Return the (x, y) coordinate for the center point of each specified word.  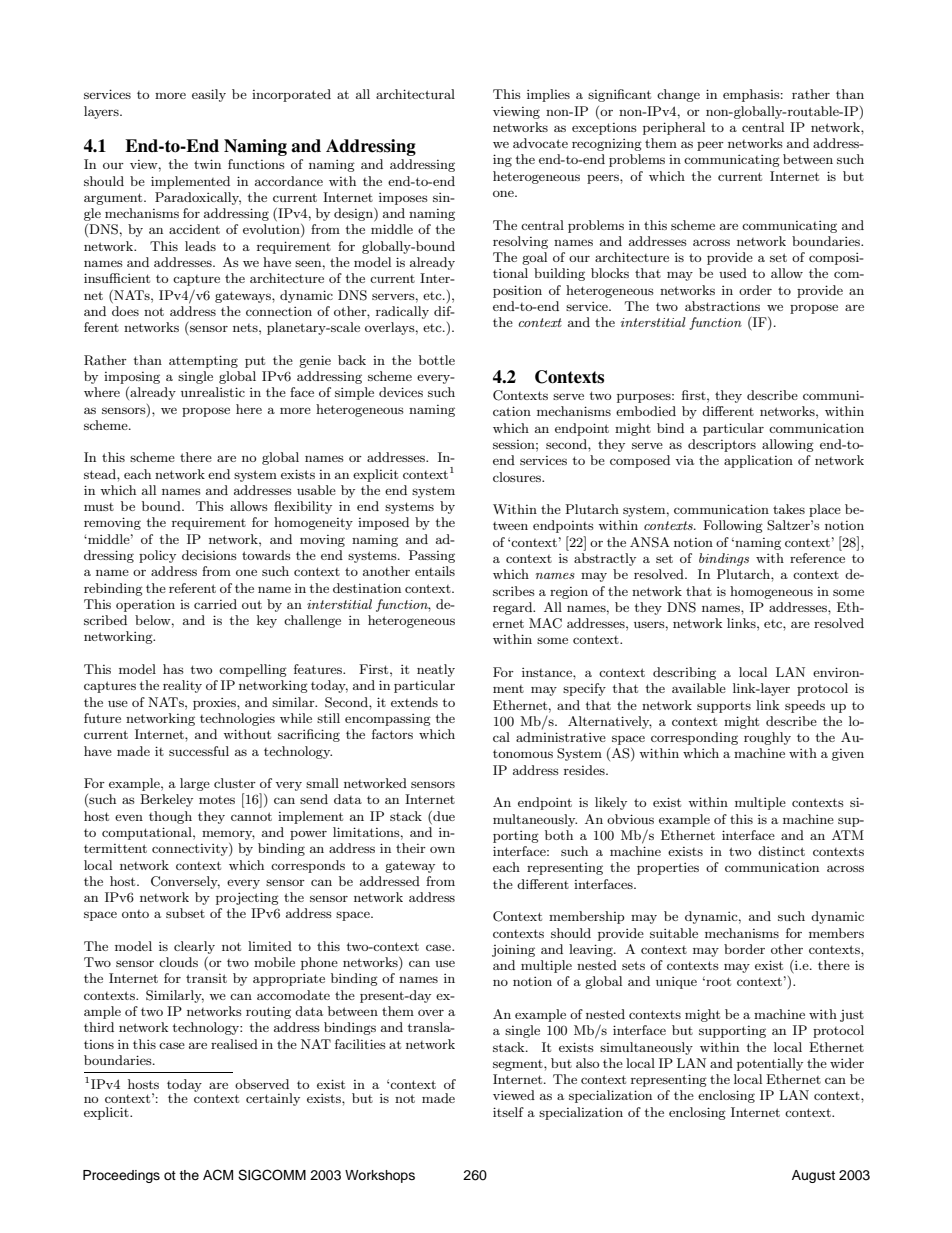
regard (514, 608)
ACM (218, 1175)
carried (215, 604)
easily (209, 95)
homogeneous (771, 592)
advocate (540, 143)
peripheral (674, 128)
